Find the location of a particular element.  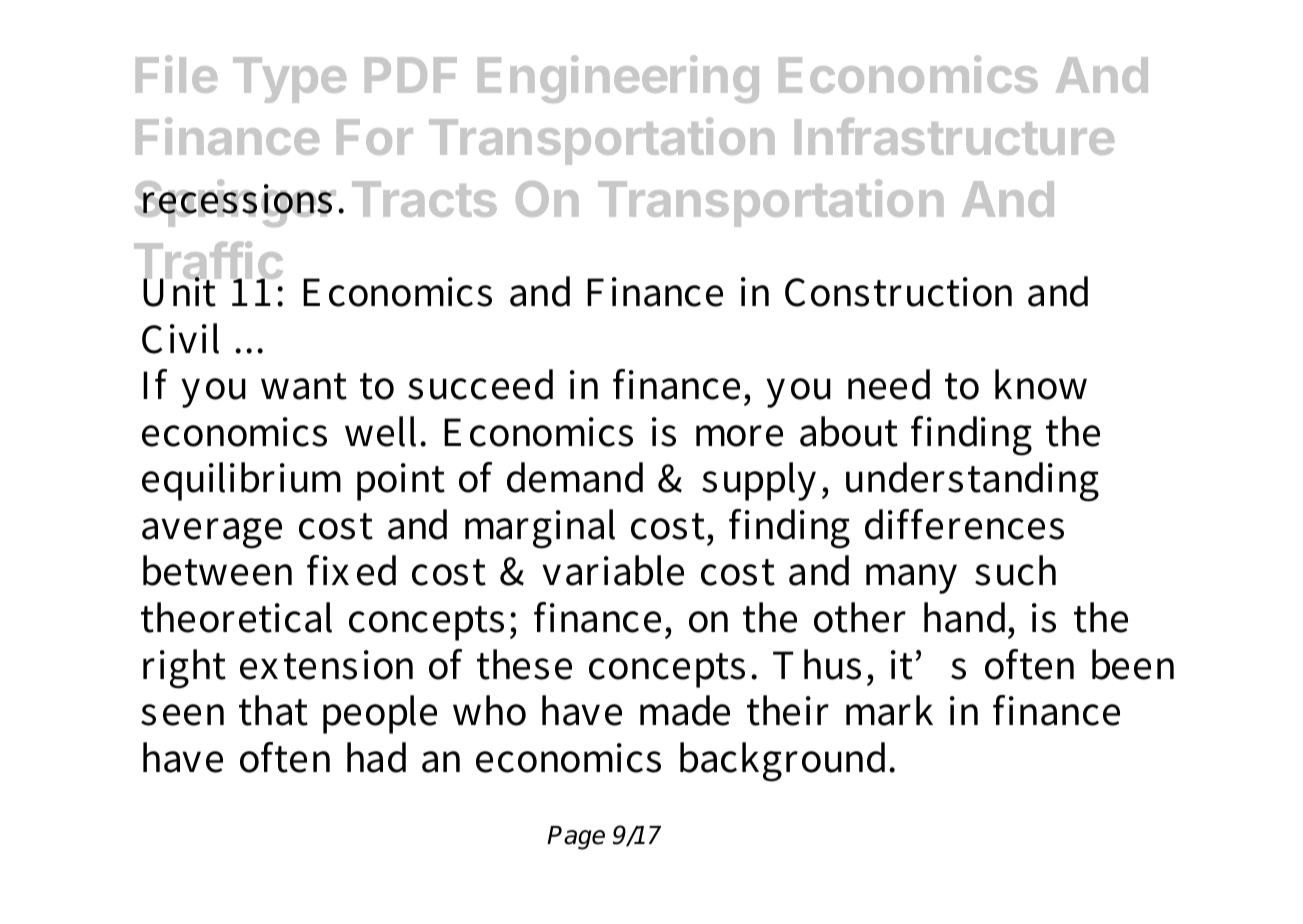

equilibrium is located at coordinates (241, 481).
